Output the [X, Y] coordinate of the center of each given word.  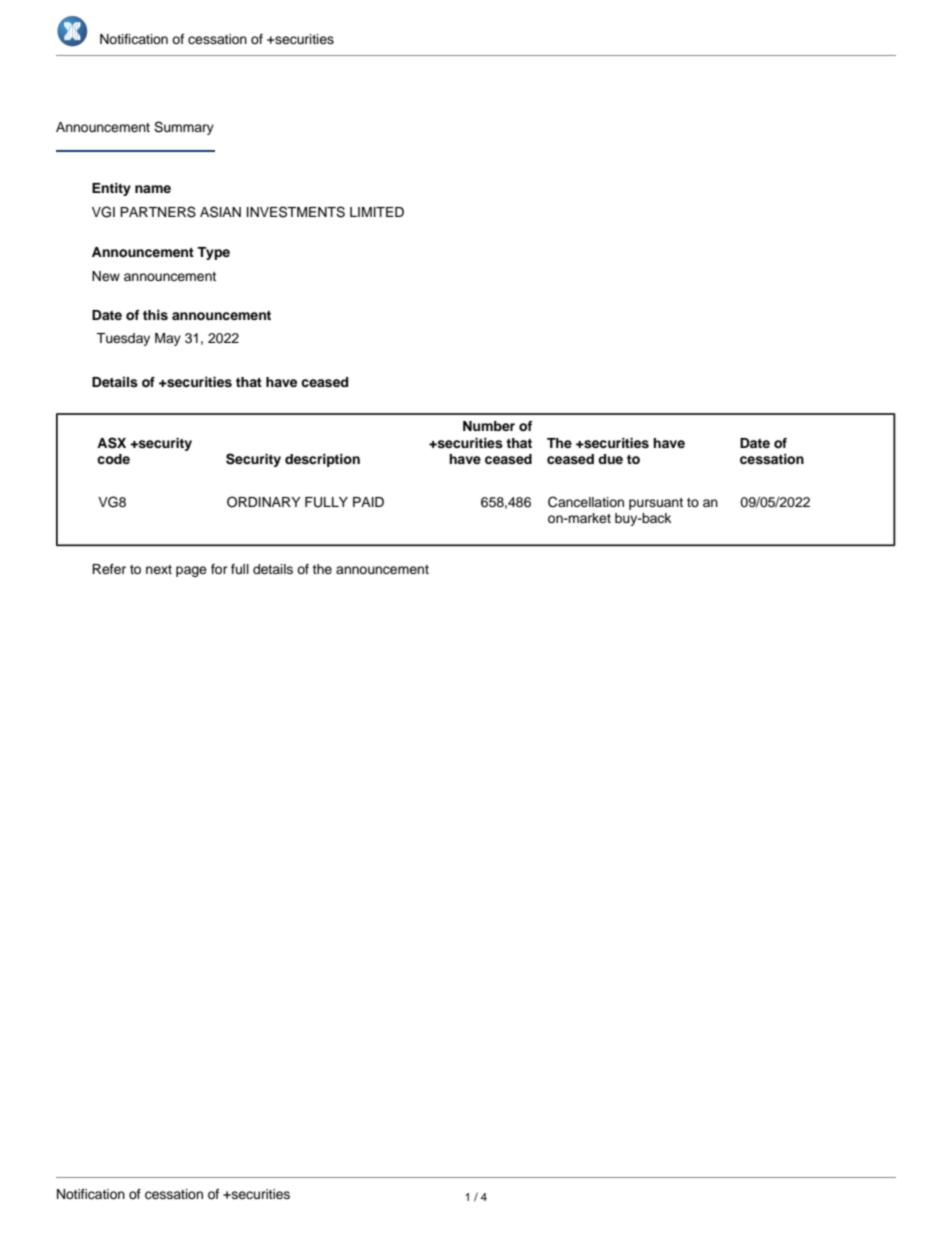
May [168, 339]
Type [213, 253]
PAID [368, 502]
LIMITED [377, 212]
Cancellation [586, 502]
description [322, 460]
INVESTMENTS [296, 212]
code [113, 459]
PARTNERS [158, 212]
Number [489, 426]
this [155, 315]
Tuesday [123, 339]
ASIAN [220, 212]
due [610, 459]
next [159, 569]
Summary [184, 128]
